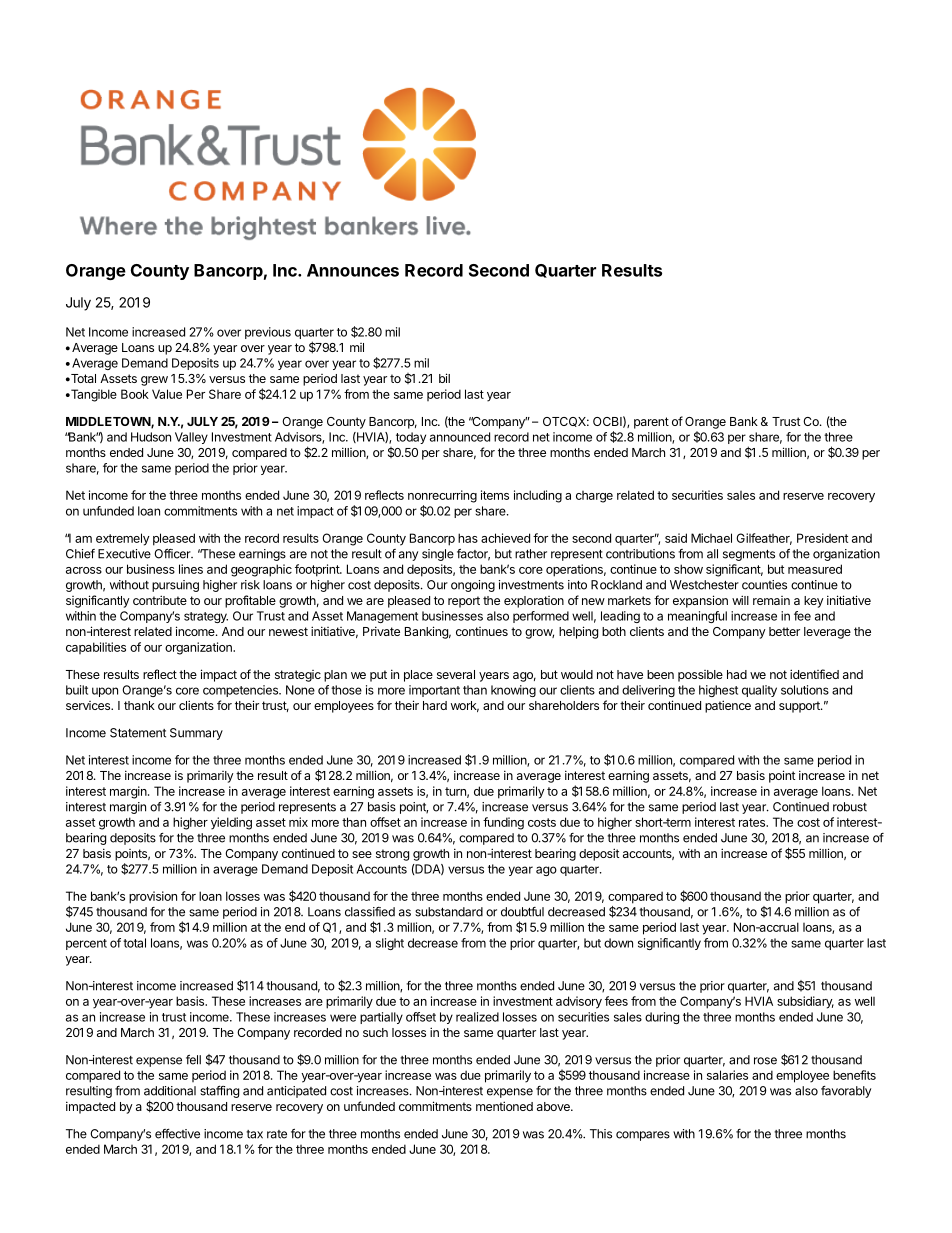 Image resolution: width=952 pixels, height=1233 pixels. I want to click on segments, so click(749, 555).
